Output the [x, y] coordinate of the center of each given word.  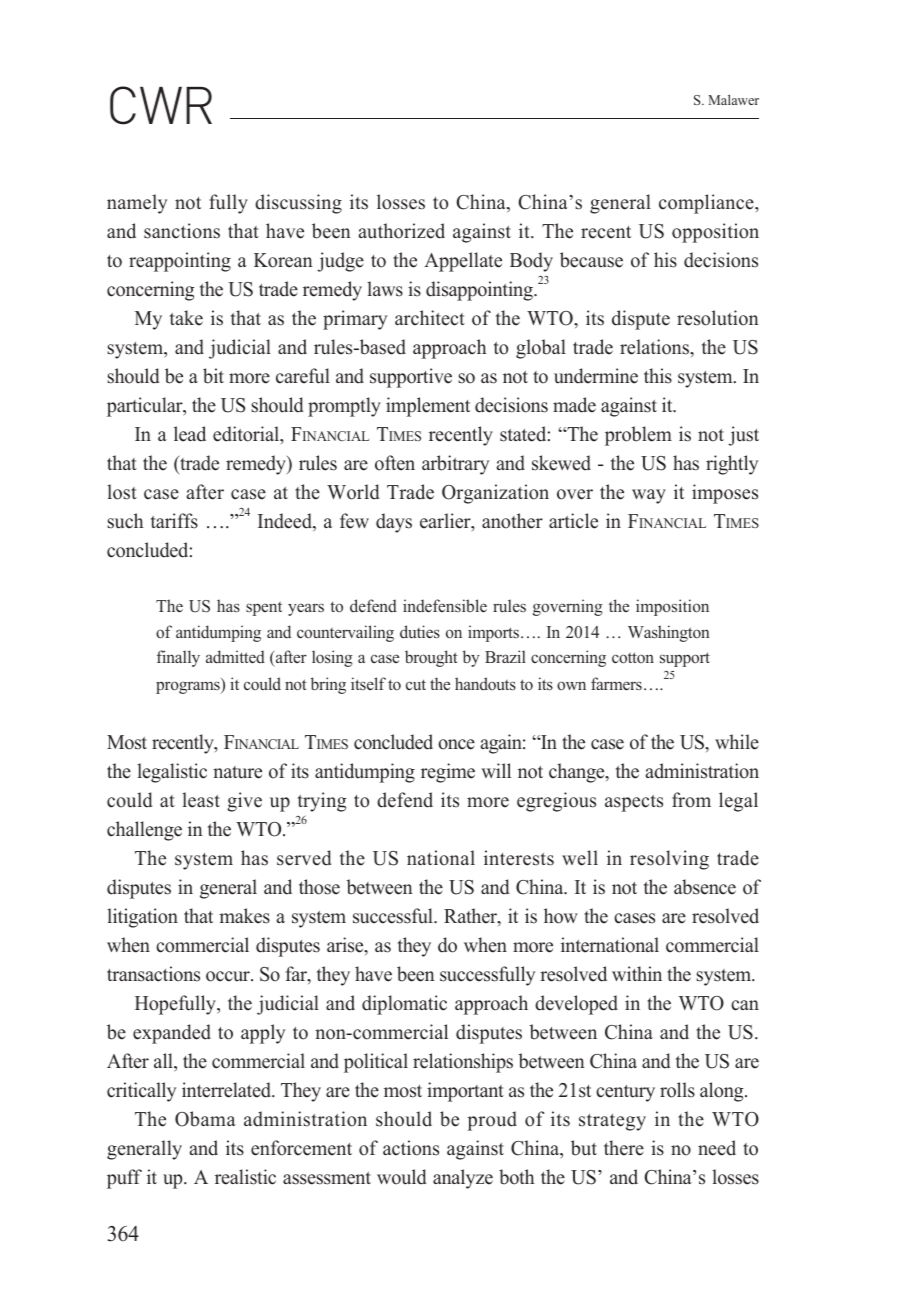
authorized [401, 231]
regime [448, 773]
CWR [161, 105]
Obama [205, 1119]
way [649, 496]
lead [190, 434]
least [201, 800]
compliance [707, 204]
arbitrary [455, 465]
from [691, 800]
